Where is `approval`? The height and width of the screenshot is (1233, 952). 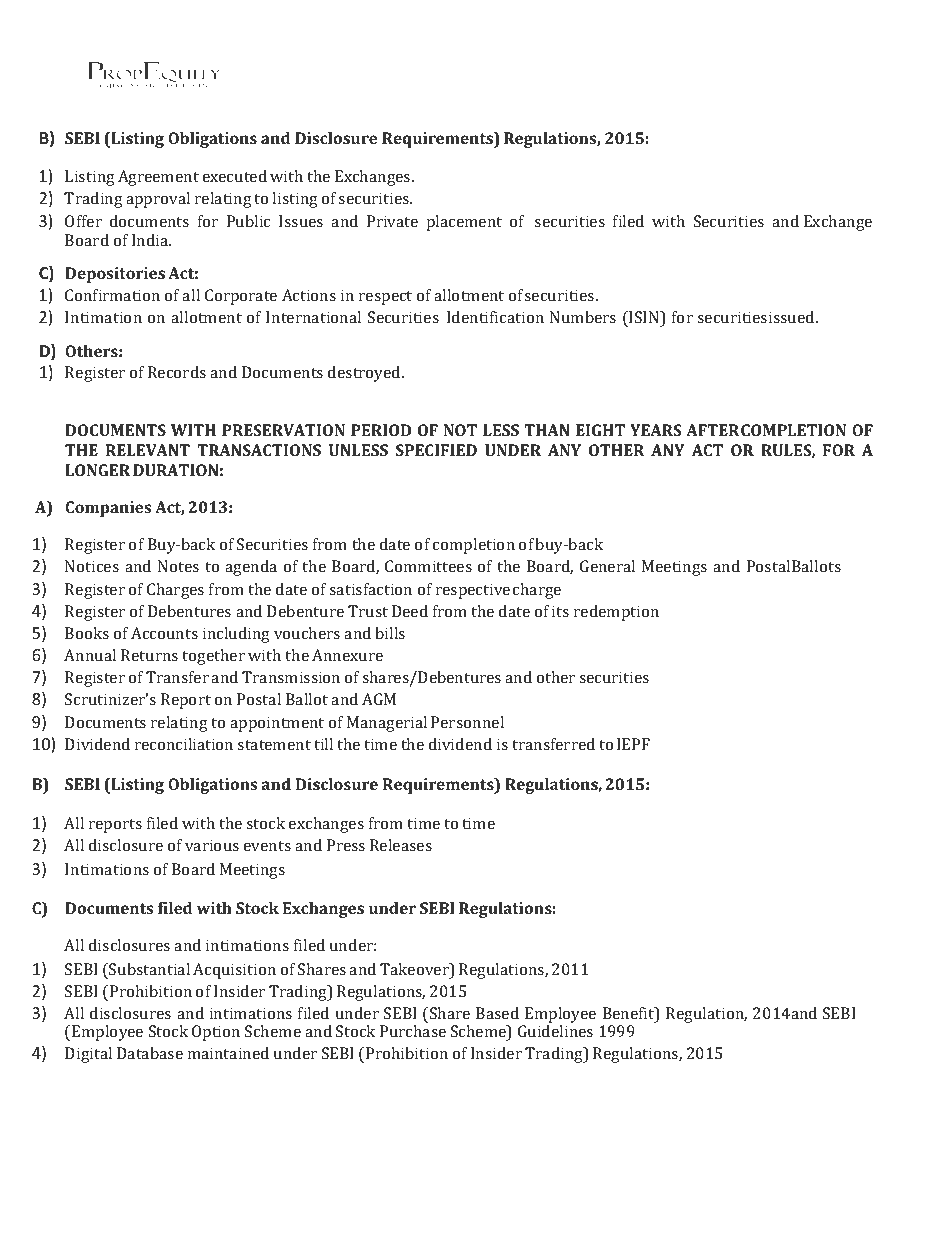 approval is located at coordinates (158, 200).
